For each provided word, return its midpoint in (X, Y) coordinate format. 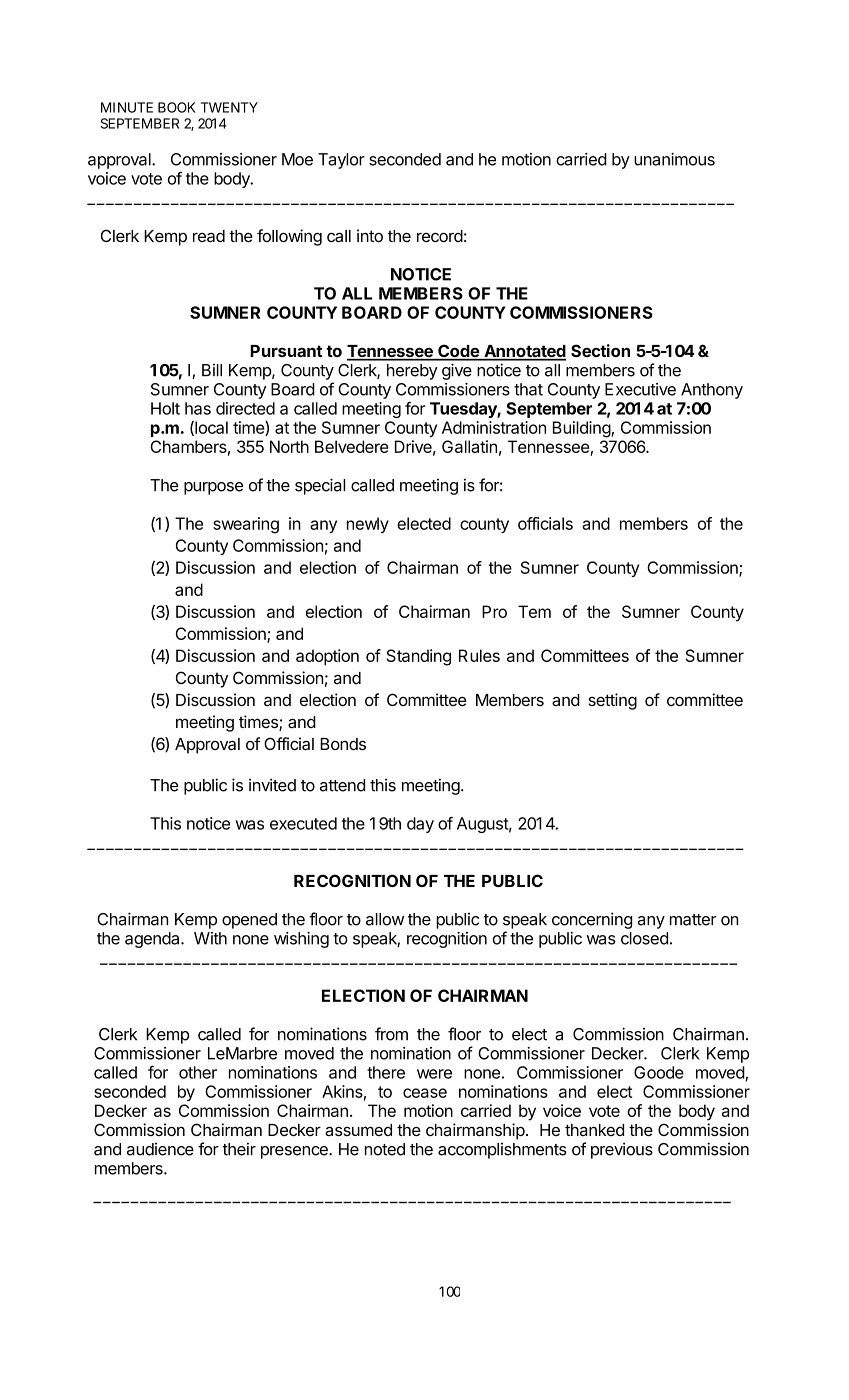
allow (385, 919)
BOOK (176, 107)
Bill (212, 370)
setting (612, 701)
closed (644, 938)
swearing (246, 525)
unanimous (674, 159)
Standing (419, 657)
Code (458, 352)
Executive (640, 389)
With (210, 938)
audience (160, 1149)
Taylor (341, 161)
